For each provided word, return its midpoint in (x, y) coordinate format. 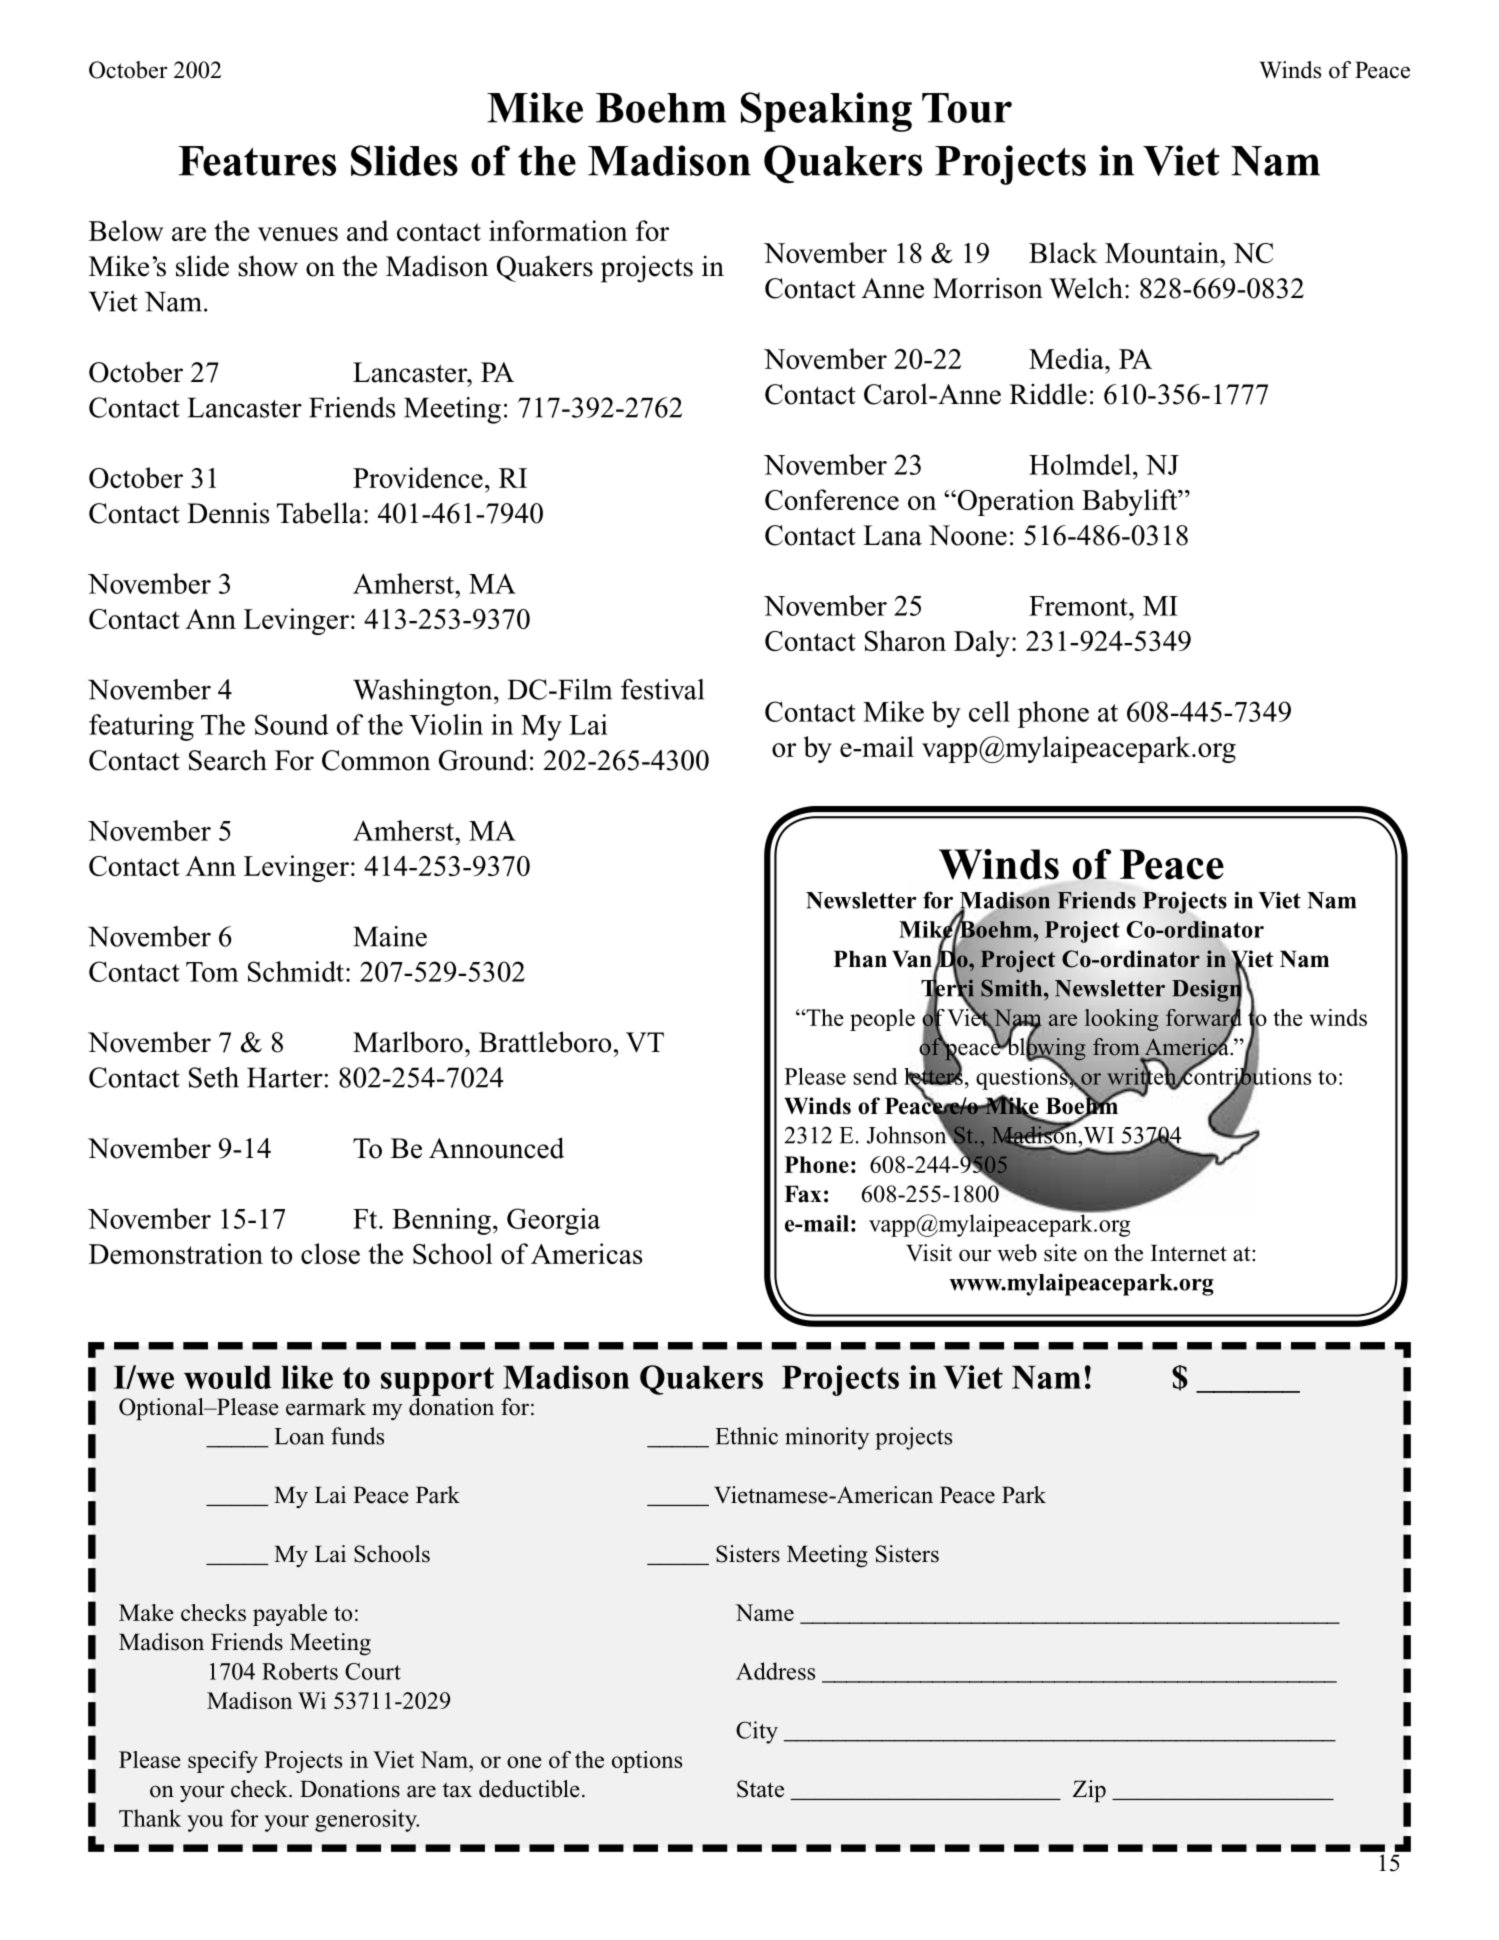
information (558, 230)
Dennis (228, 513)
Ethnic (746, 1436)
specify (223, 1762)
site (1060, 1253)
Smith (1013, 988)
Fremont (1079, 606)
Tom (212, 972)
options (647, 1762)
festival (662, 689)
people (882, 1020)
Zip (1089, 1791)
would (228, 1377)
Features (257, 161)
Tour (967, 108)
